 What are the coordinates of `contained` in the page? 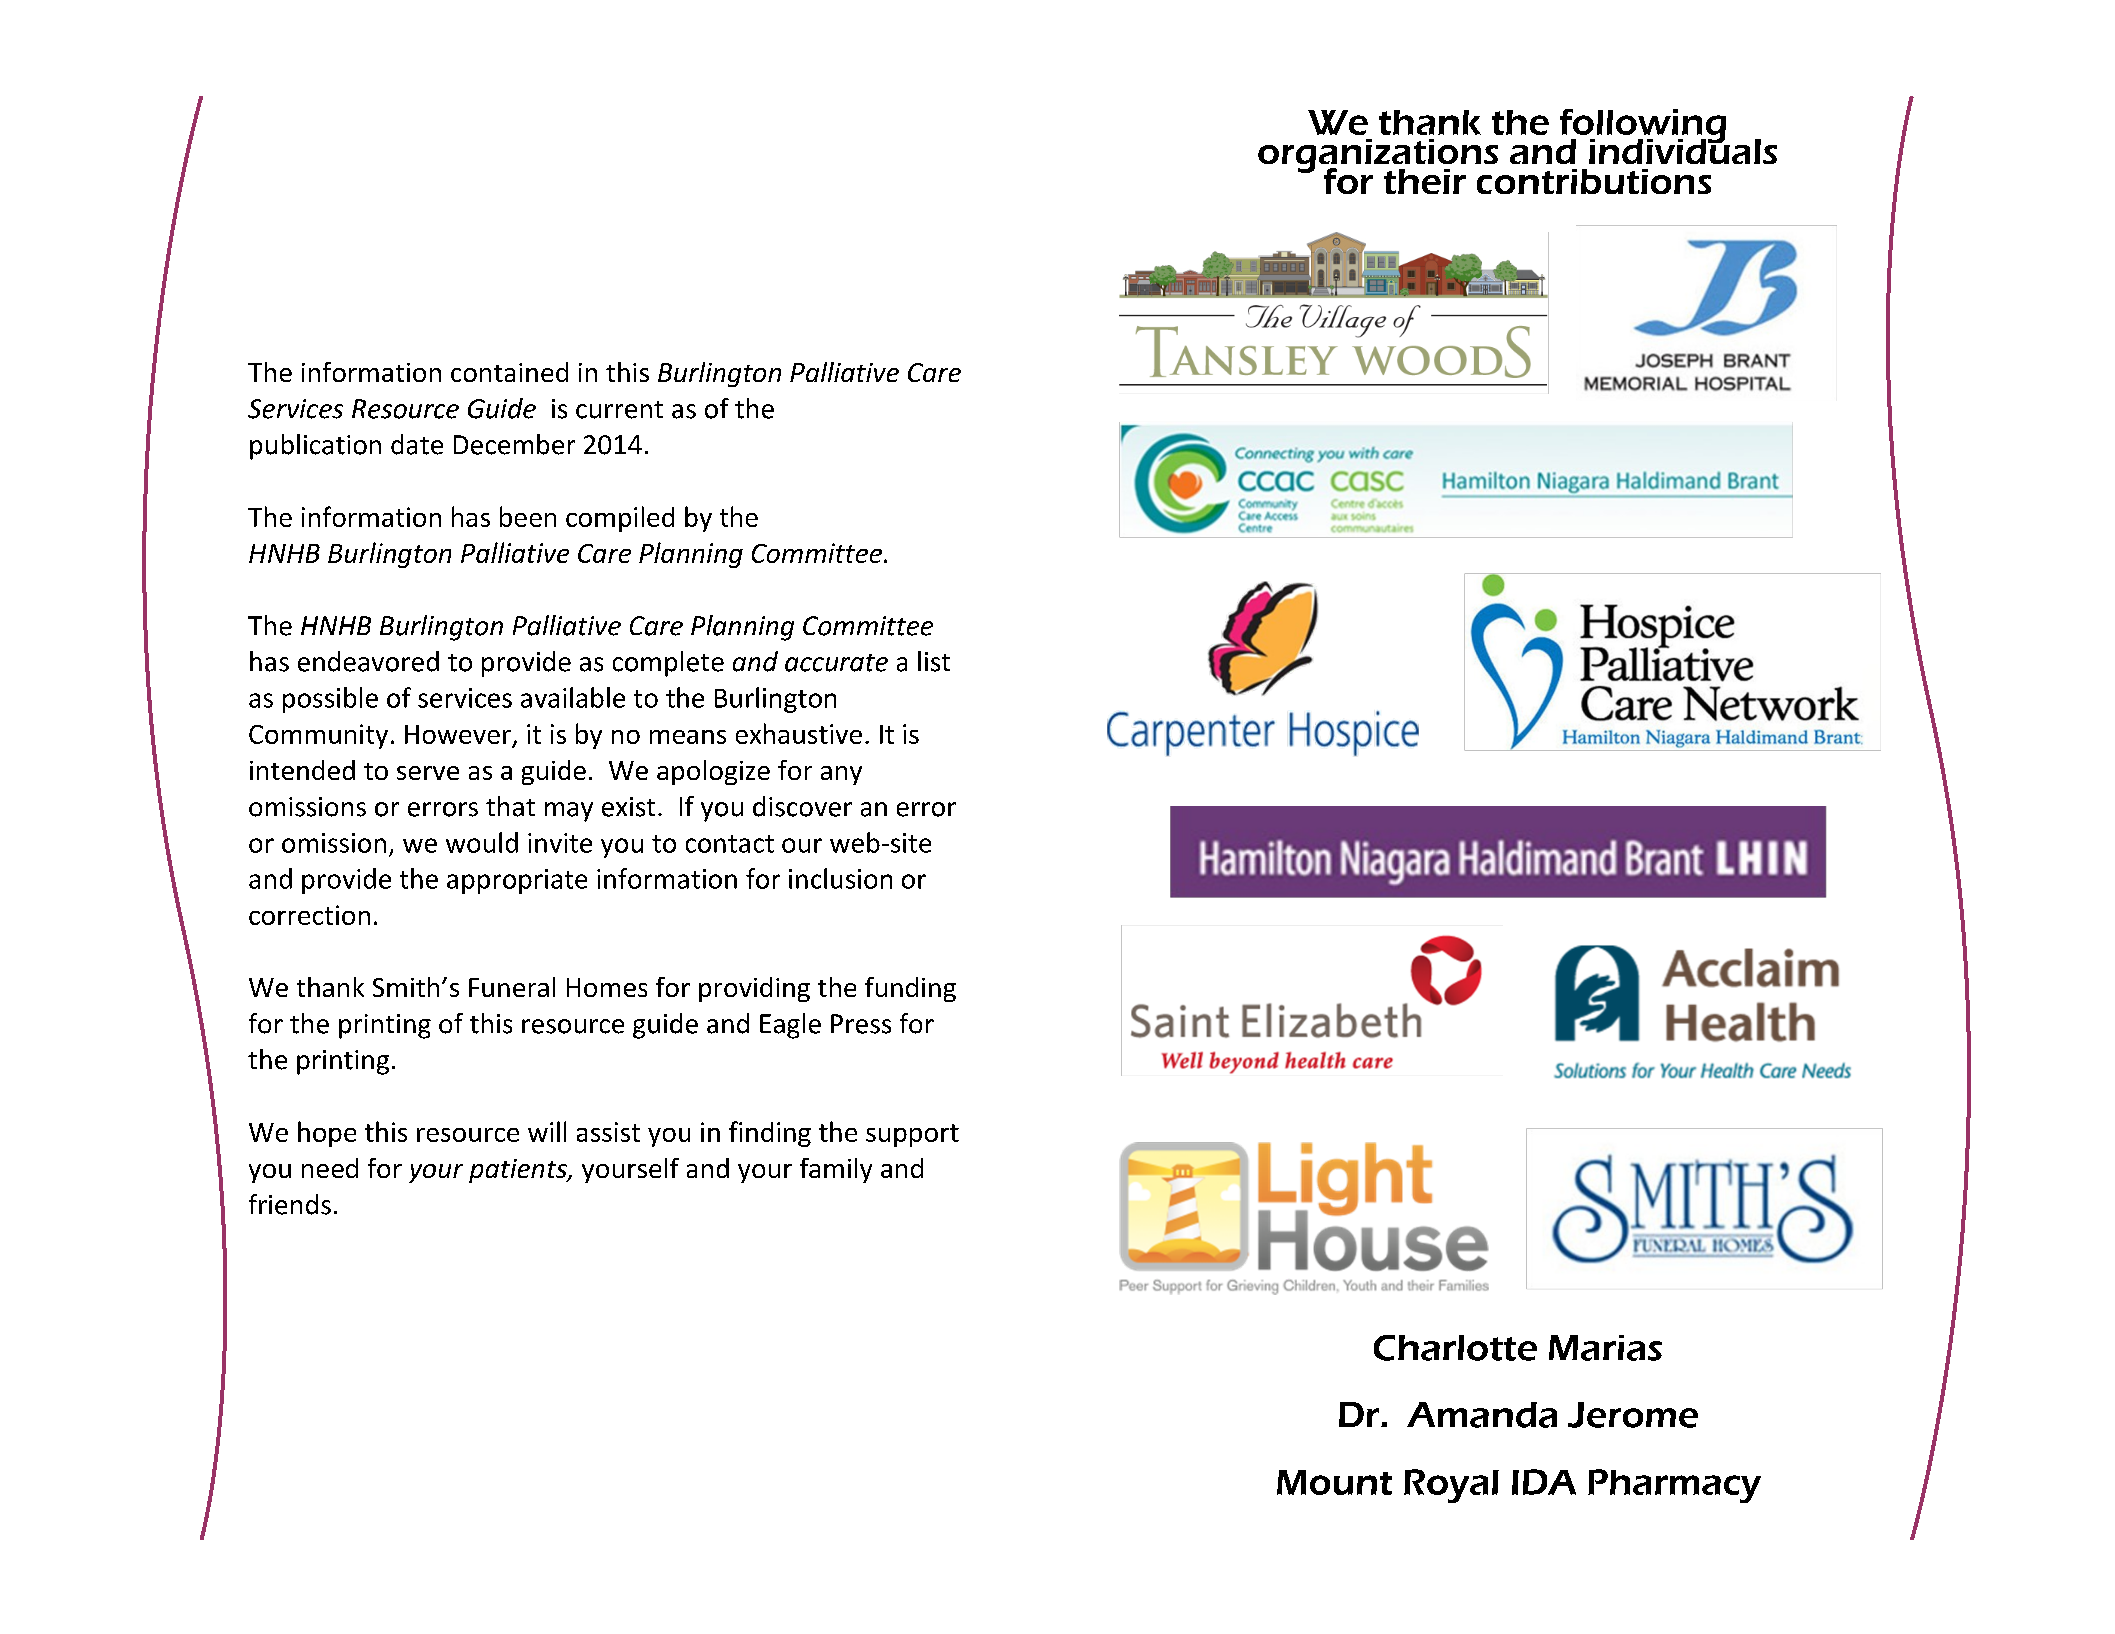 It's located at (509, 372).
